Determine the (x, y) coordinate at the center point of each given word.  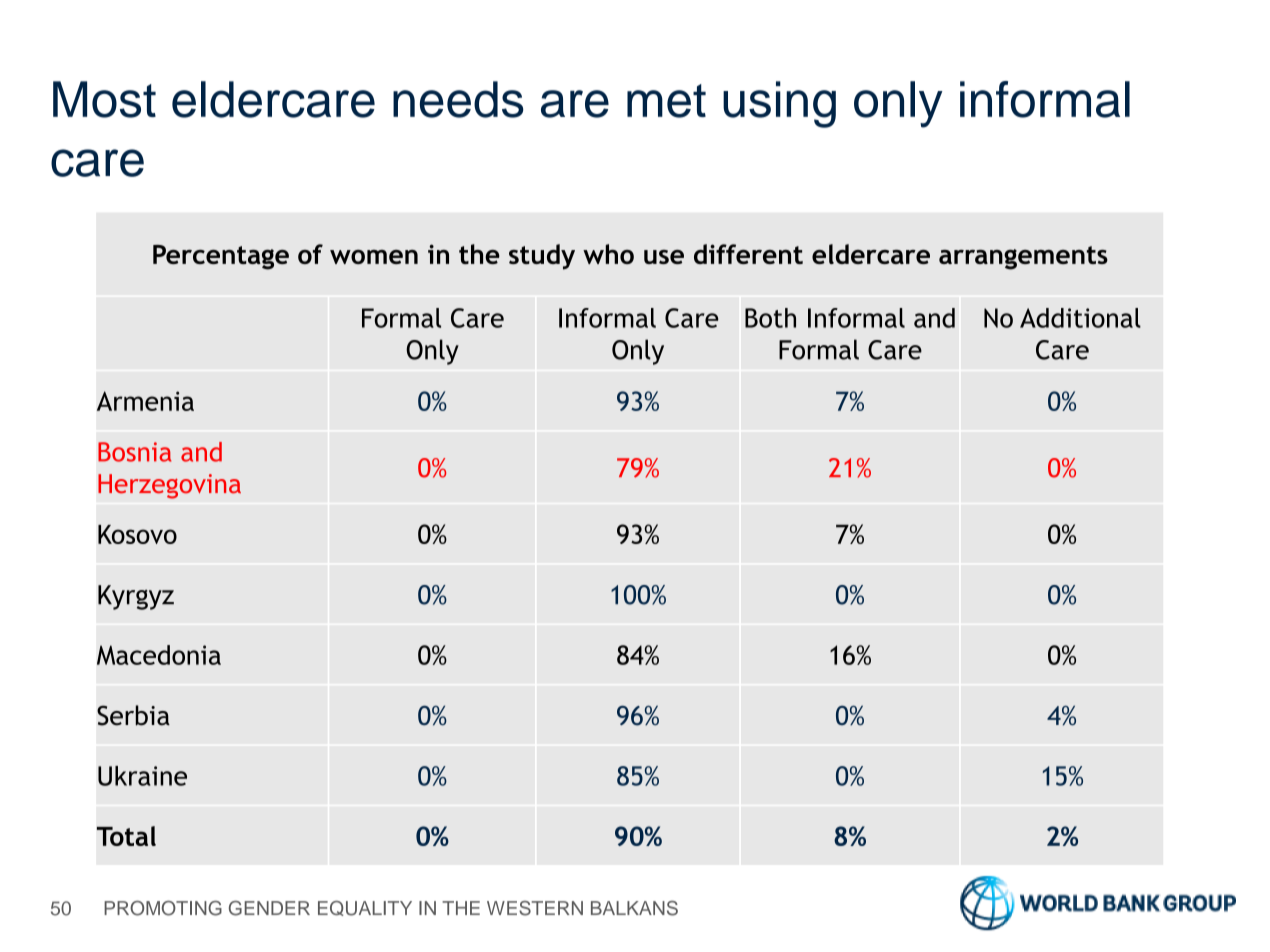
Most (104, 99)
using (779, 104)
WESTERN (535, 908)
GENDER (269, 908)
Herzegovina (169, 486)
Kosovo (137, 534)
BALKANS (634, 908)
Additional (1080, 318)
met (666, 101)
